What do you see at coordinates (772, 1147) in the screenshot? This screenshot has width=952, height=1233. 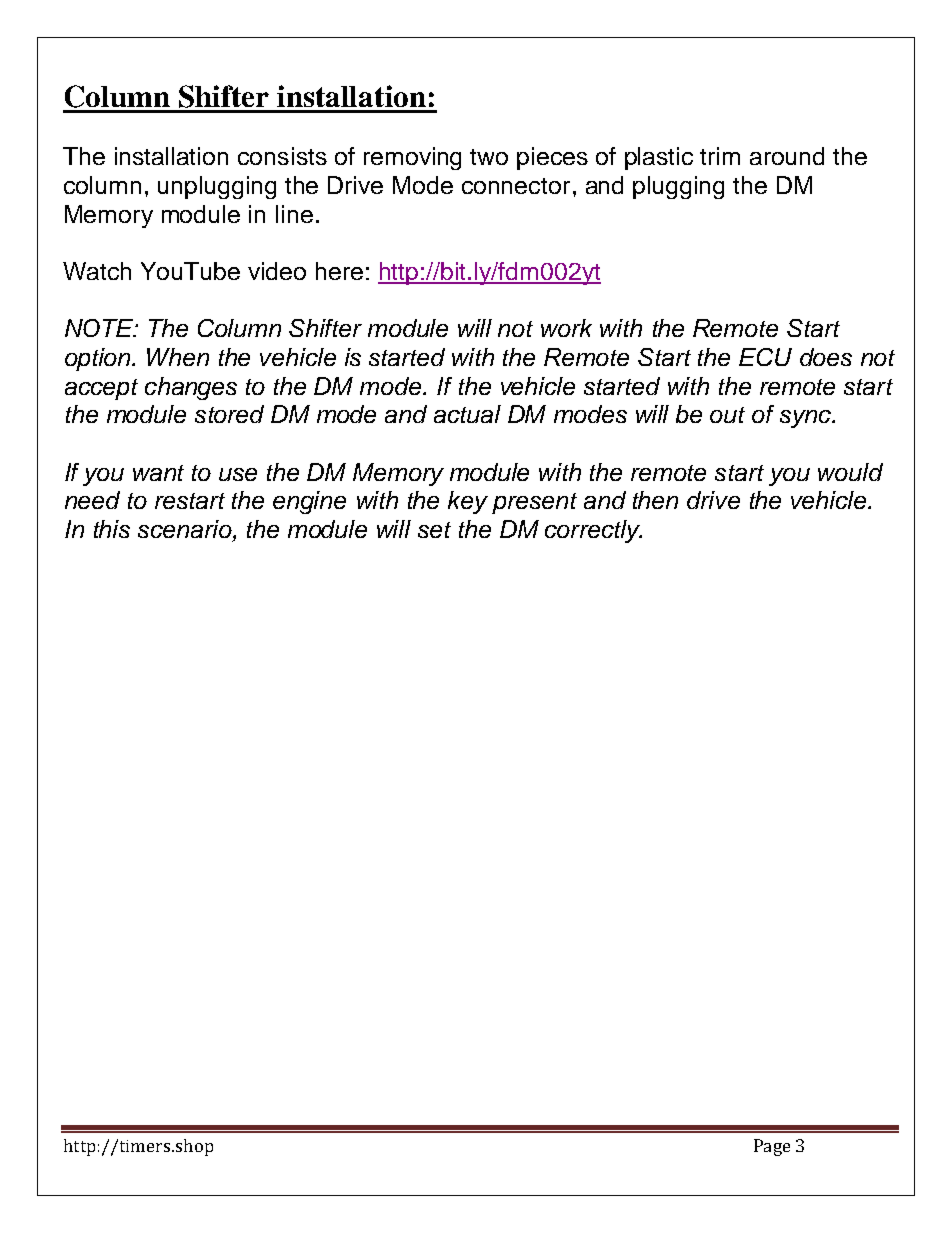 I see `Page` at bounding box center [772, 1147].
